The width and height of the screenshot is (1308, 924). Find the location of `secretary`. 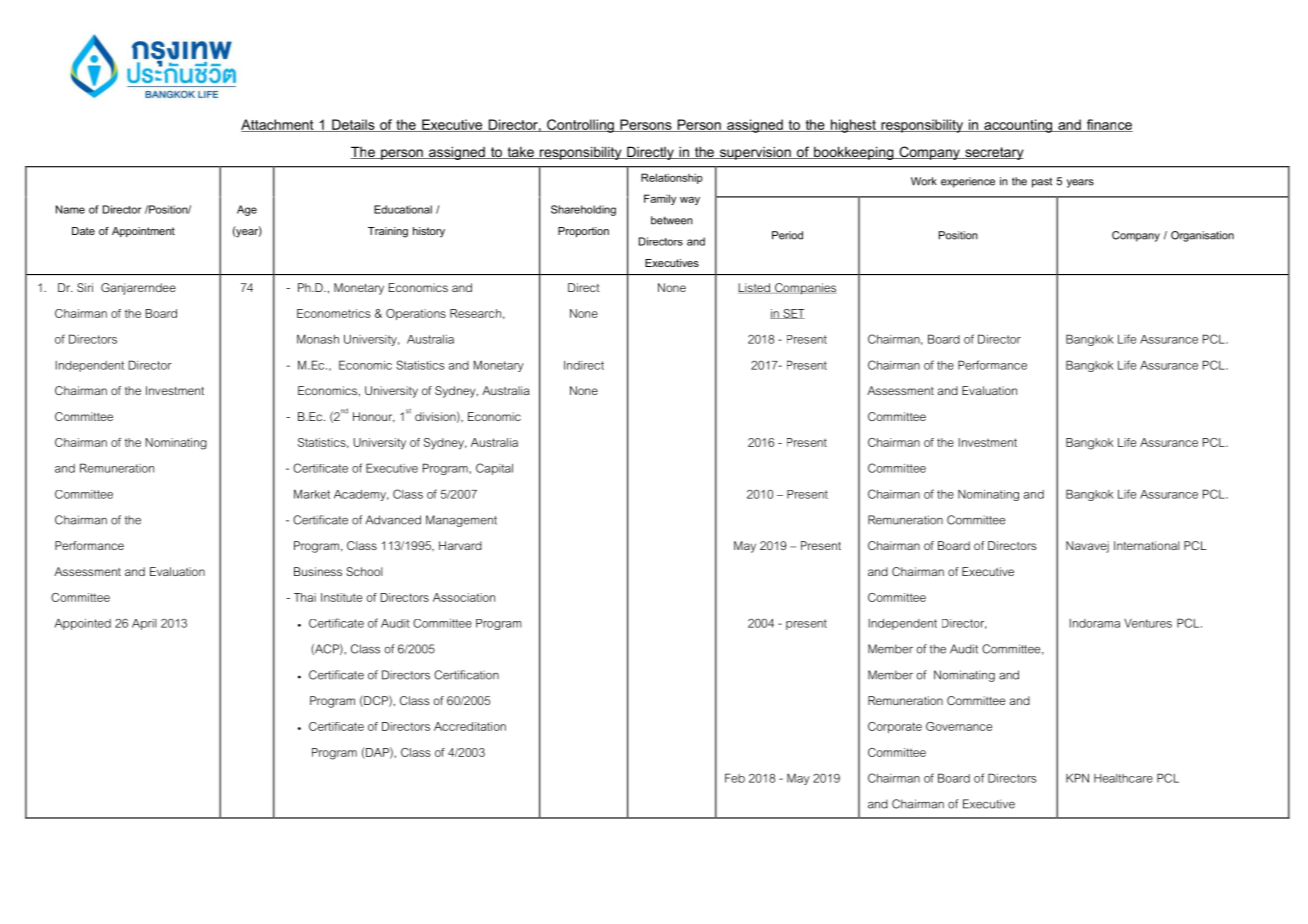

secretary is located at coordinates (993, 153).
